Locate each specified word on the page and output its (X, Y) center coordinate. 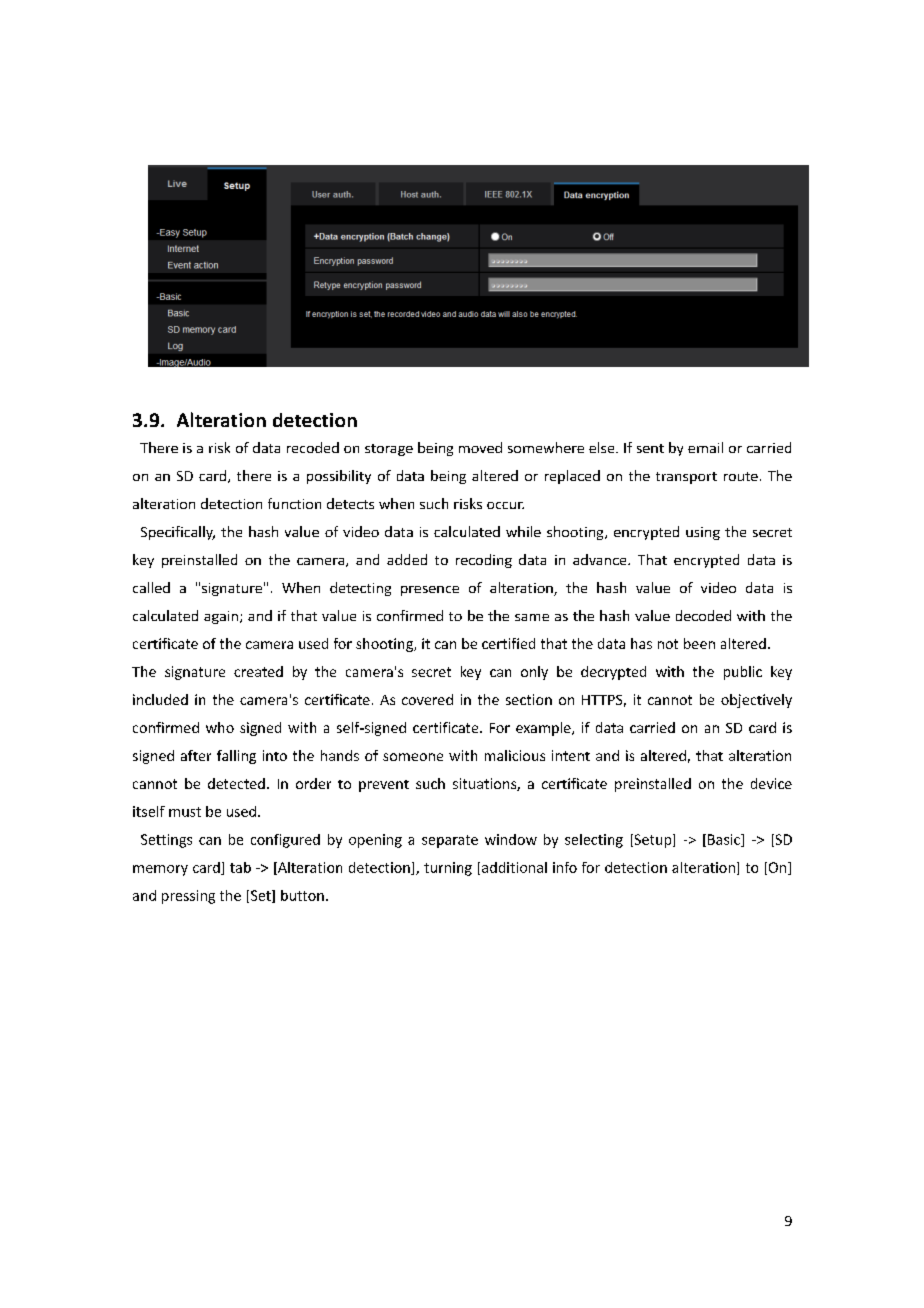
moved (480, 447)
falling (236, 757)
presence (430, 591)
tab (240, 867)
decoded (703, 615)
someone (413, 757)
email (705, 447)
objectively (756, 701)
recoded (313, 447)
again (221, 617)
